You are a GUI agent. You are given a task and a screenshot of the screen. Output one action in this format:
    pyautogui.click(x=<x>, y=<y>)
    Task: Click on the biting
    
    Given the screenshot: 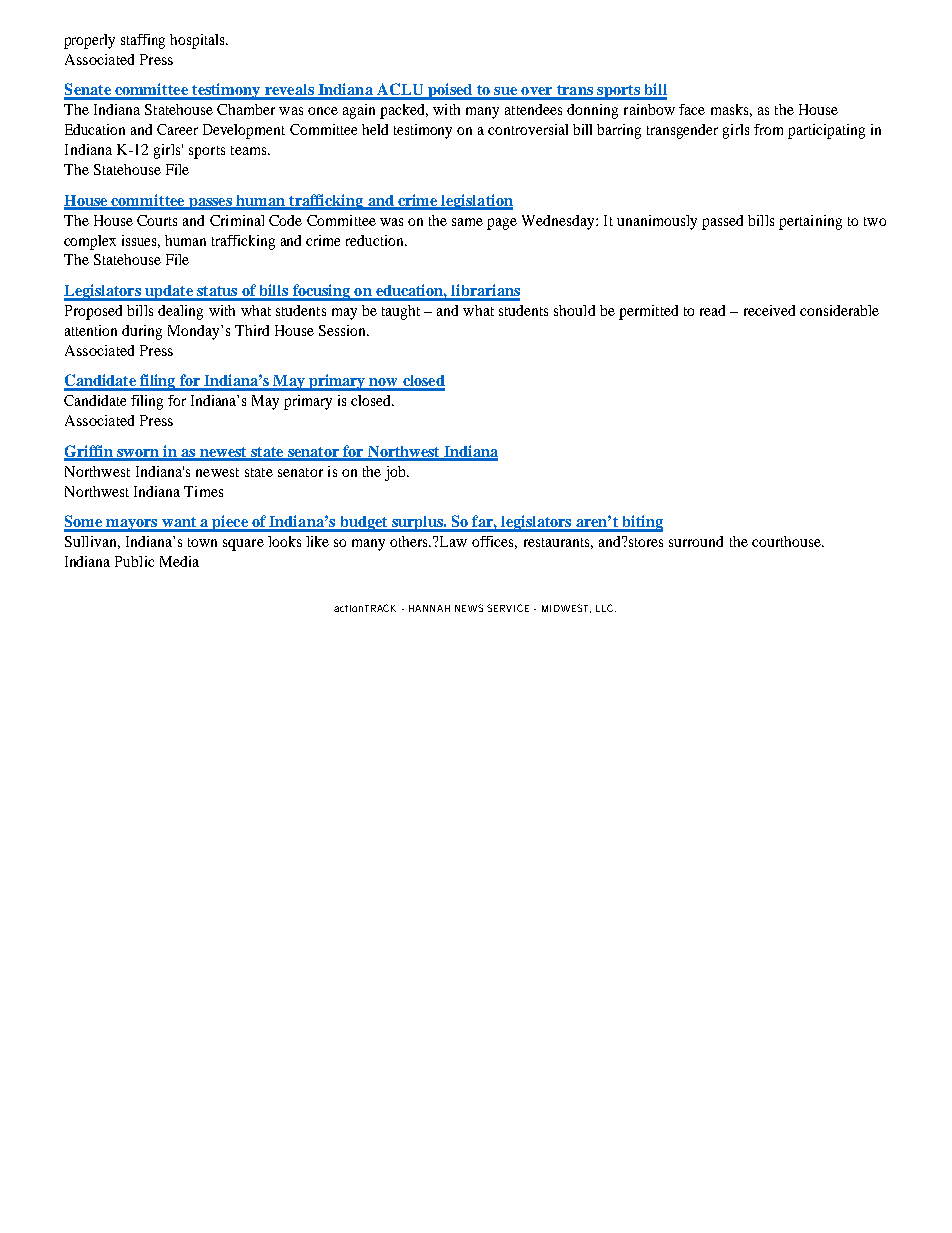 What is the action you would take?
    pyautogui.click(x=641, y=523)
